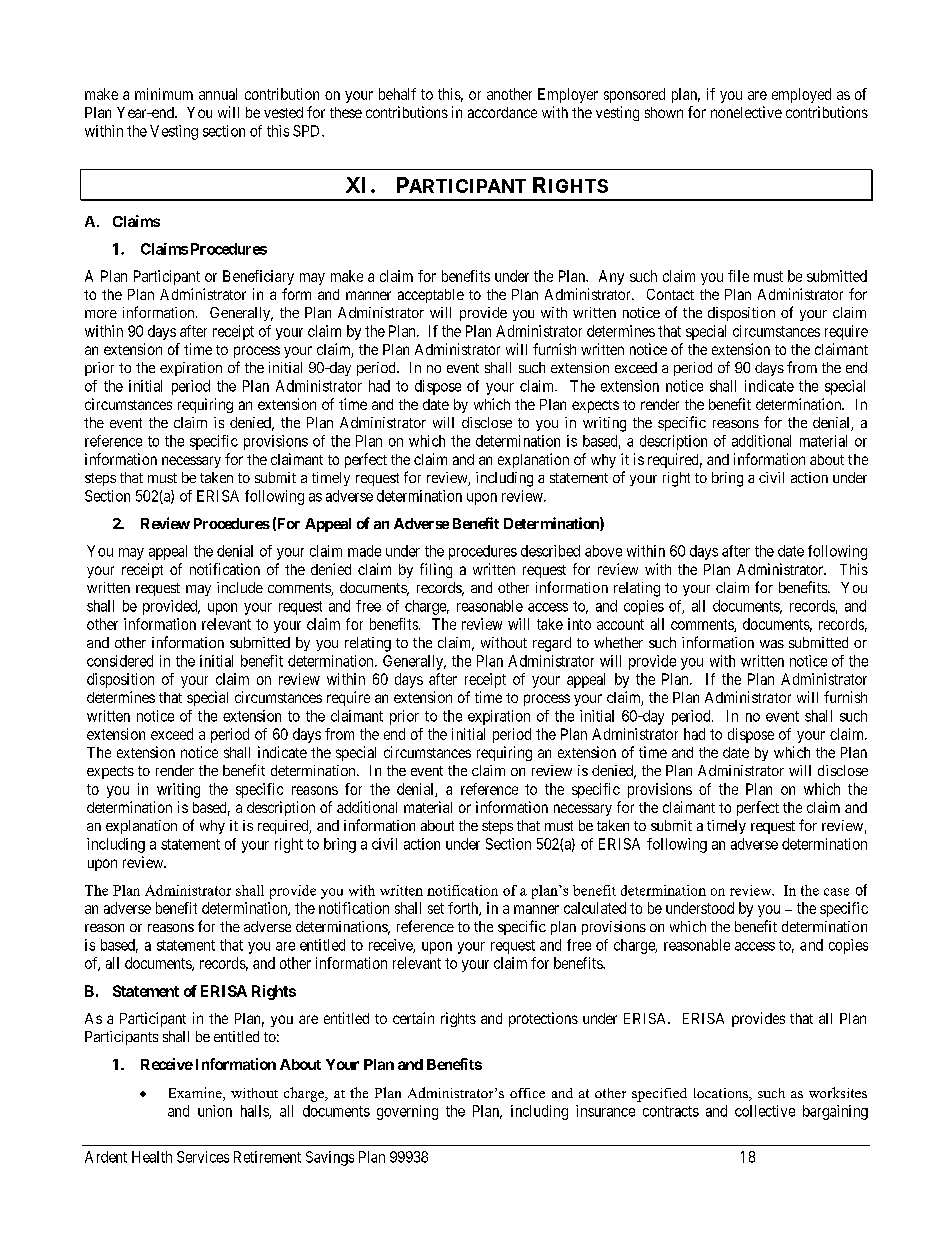 This page has height=1233, width=952. Describe the element at coordinates (101, 314) in the page. I see `more` at that location.
